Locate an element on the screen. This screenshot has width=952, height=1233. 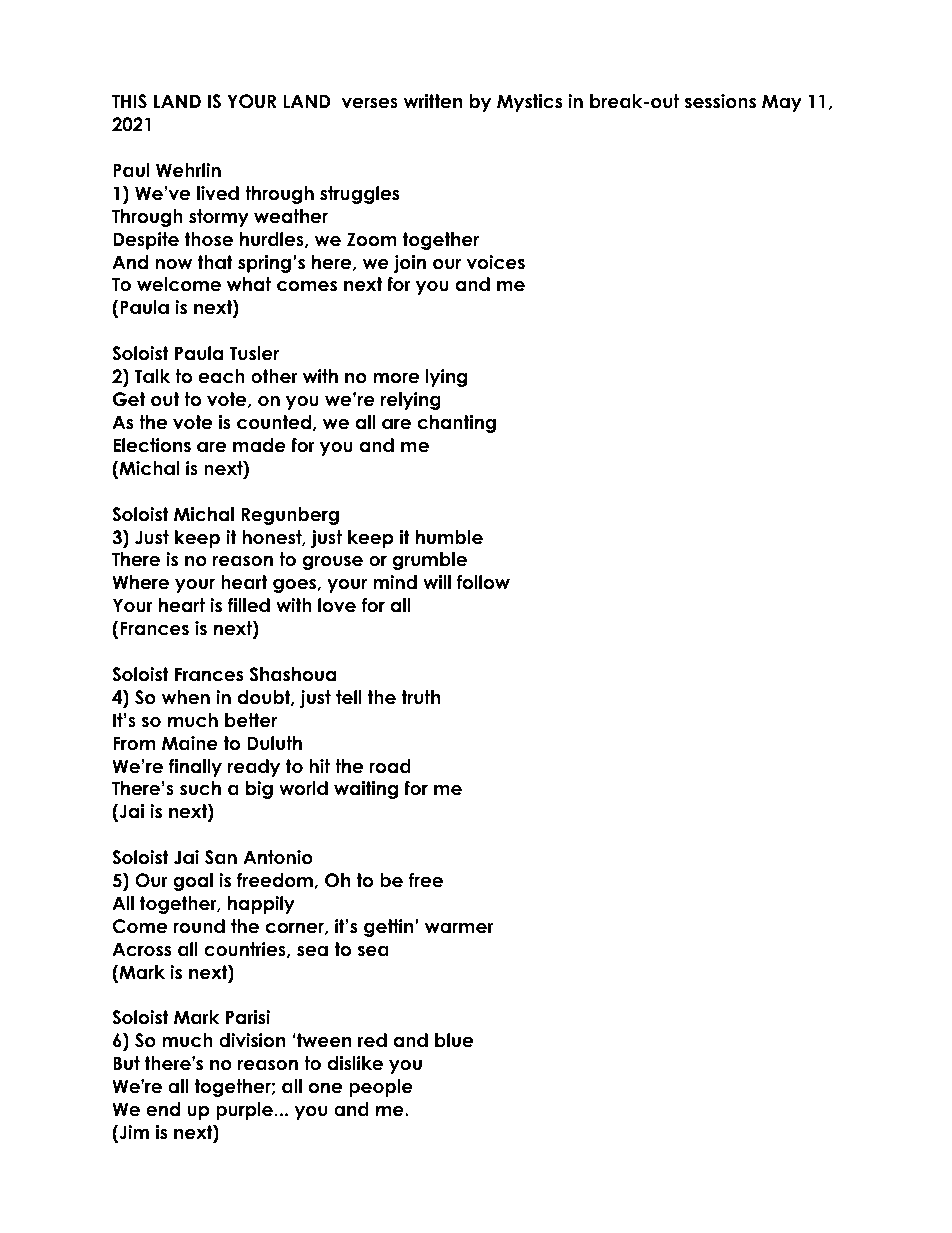
will is located at coordinates (437, 582).
